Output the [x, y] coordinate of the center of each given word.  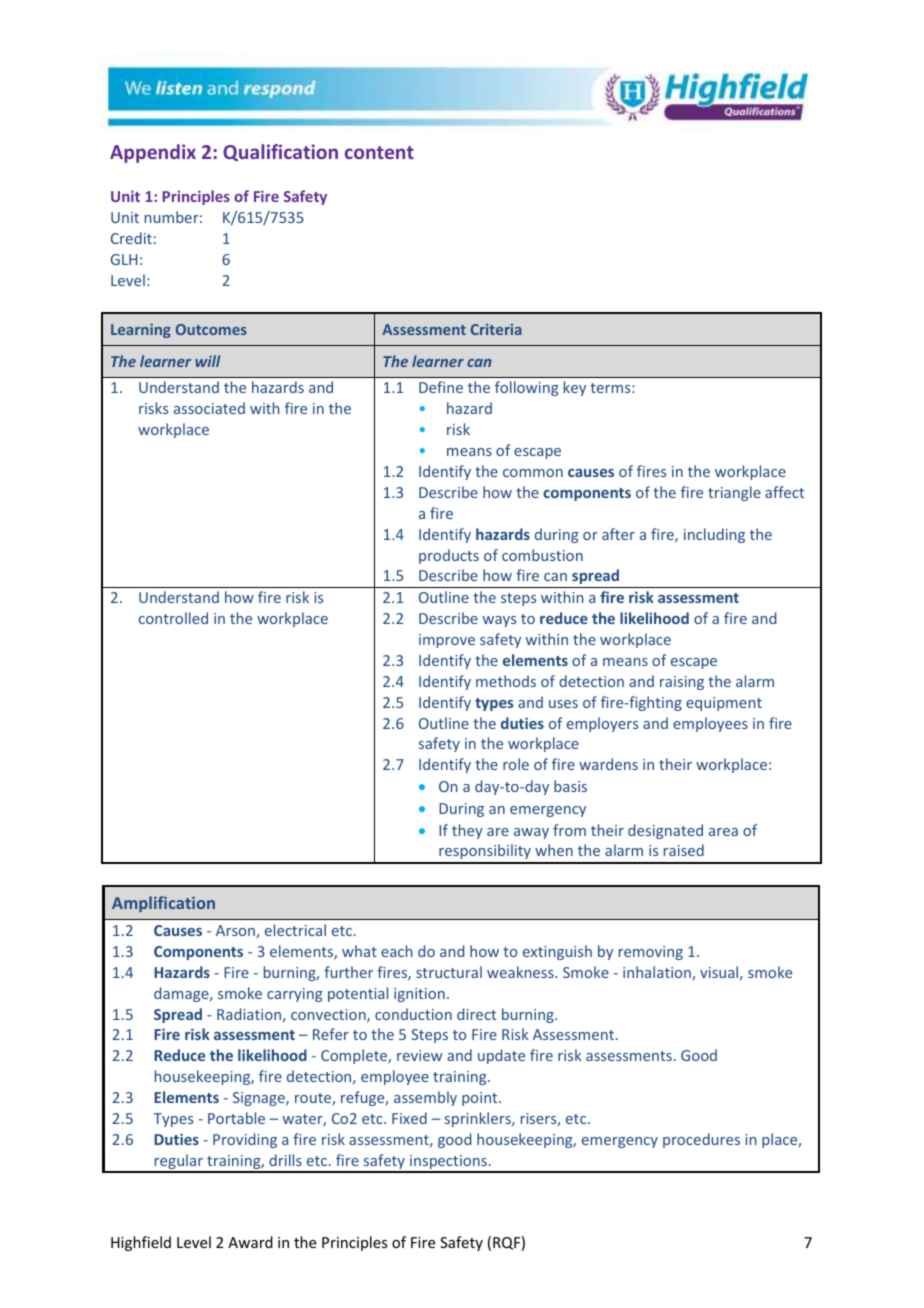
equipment [724, 704]
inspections [448, 1163]
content [379, 152]
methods [506, 681]
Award [250, 1242]
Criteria [496, 329]
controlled [173, 618]
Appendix [153, 153]
